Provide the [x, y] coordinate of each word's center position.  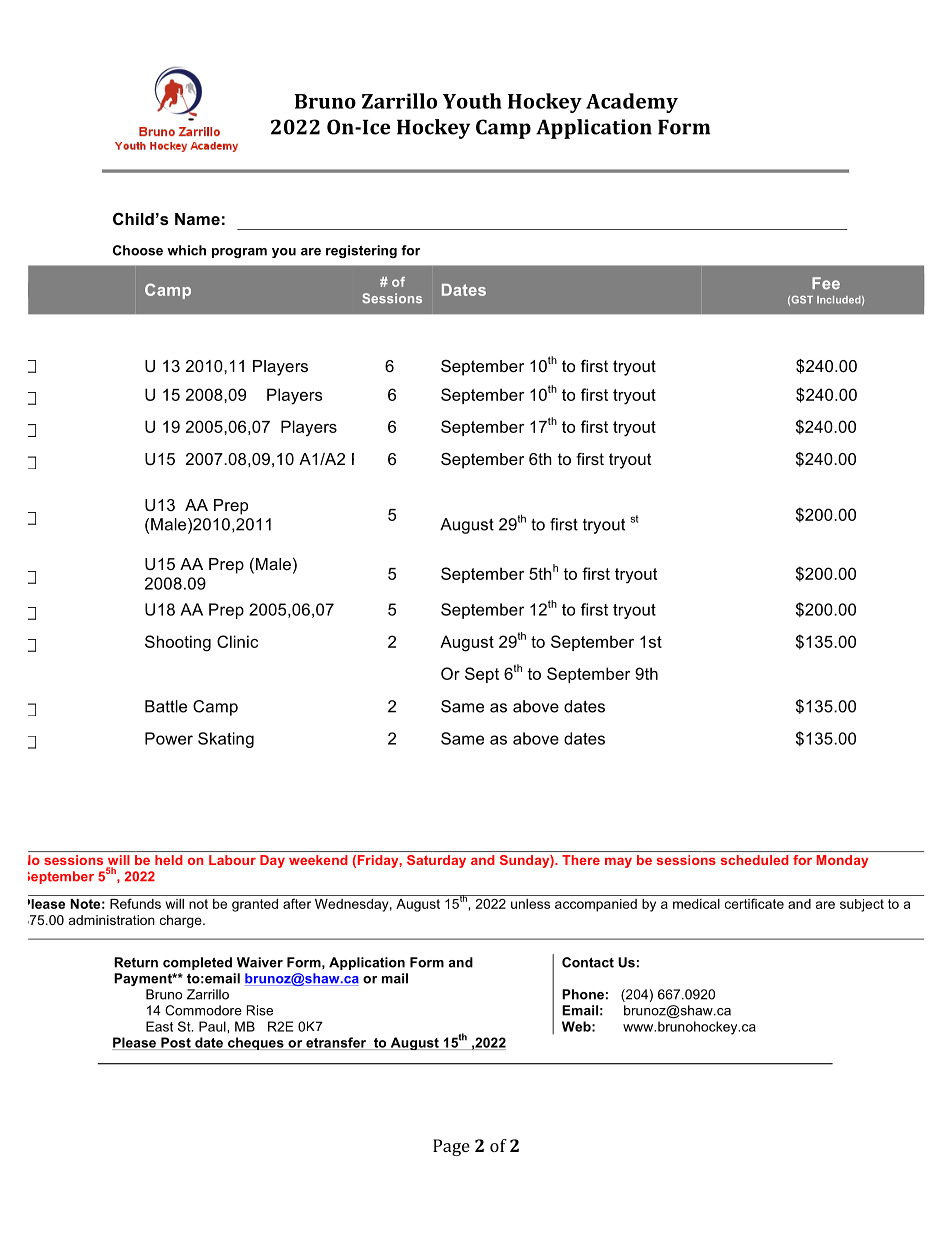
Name [197, 219]
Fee [826, 283]
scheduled [754, 860]
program [239, 253]
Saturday [436, 861]
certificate [754, 903]
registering [361, 251]
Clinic [237, 641]
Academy [632, 103]
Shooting [178, 643]
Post [176, 1043]
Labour [232, 860]
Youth [472, 101]
